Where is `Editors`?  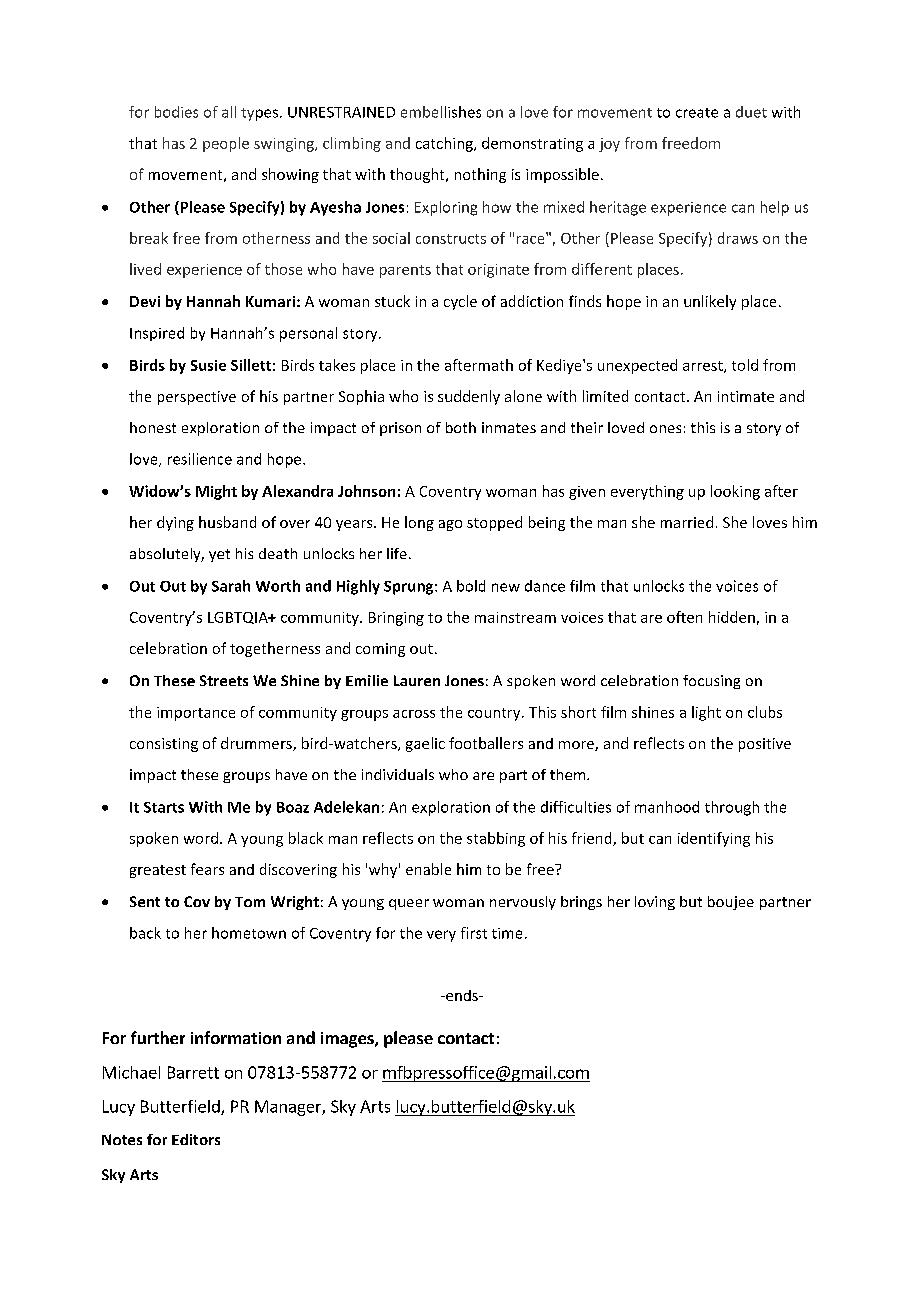
Editors is located at coordinates (196, 1139).
